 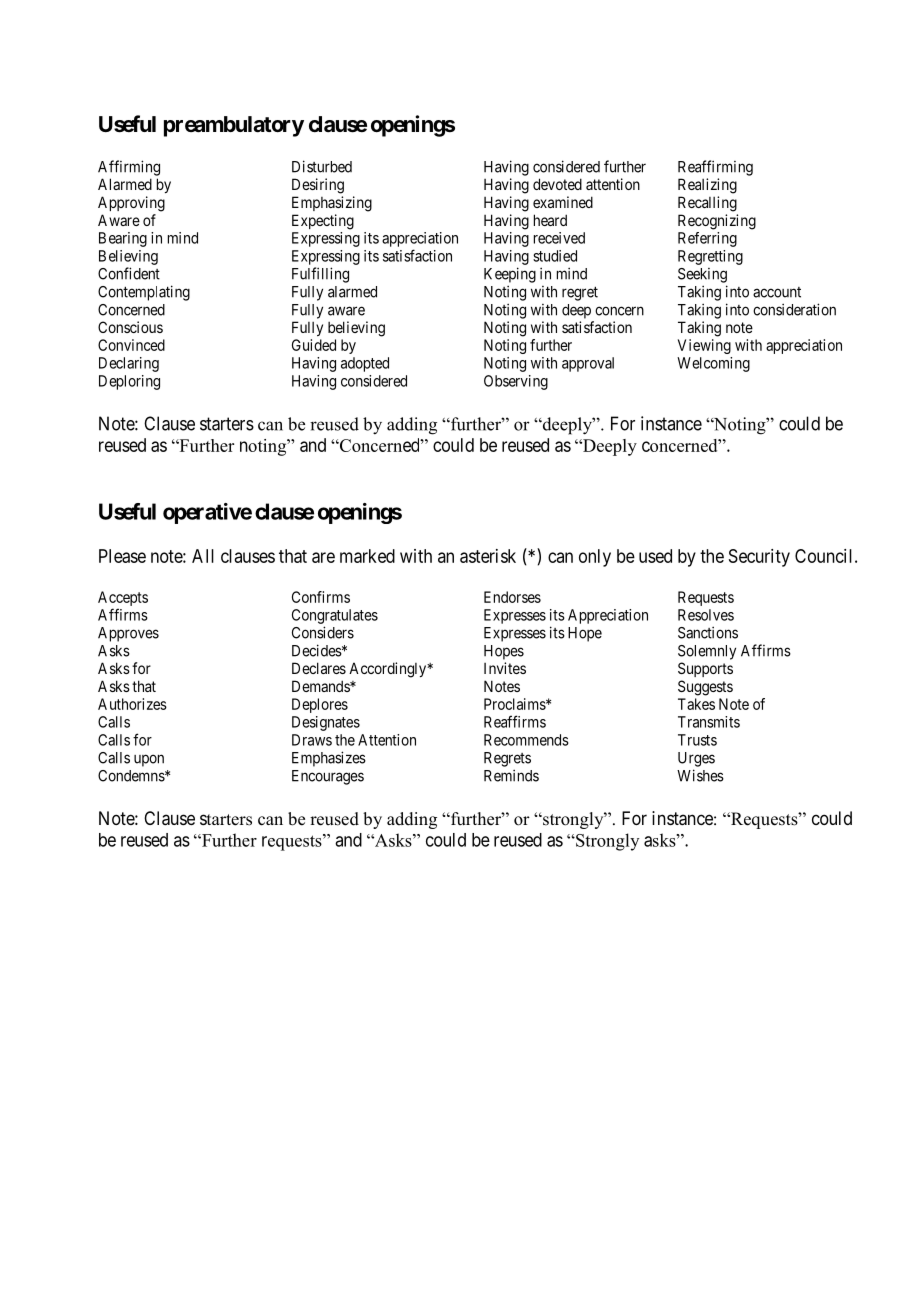 What do you see at coordinates (505, 668) in the image?
I see `Invites` at bounding box center [505, 668].
